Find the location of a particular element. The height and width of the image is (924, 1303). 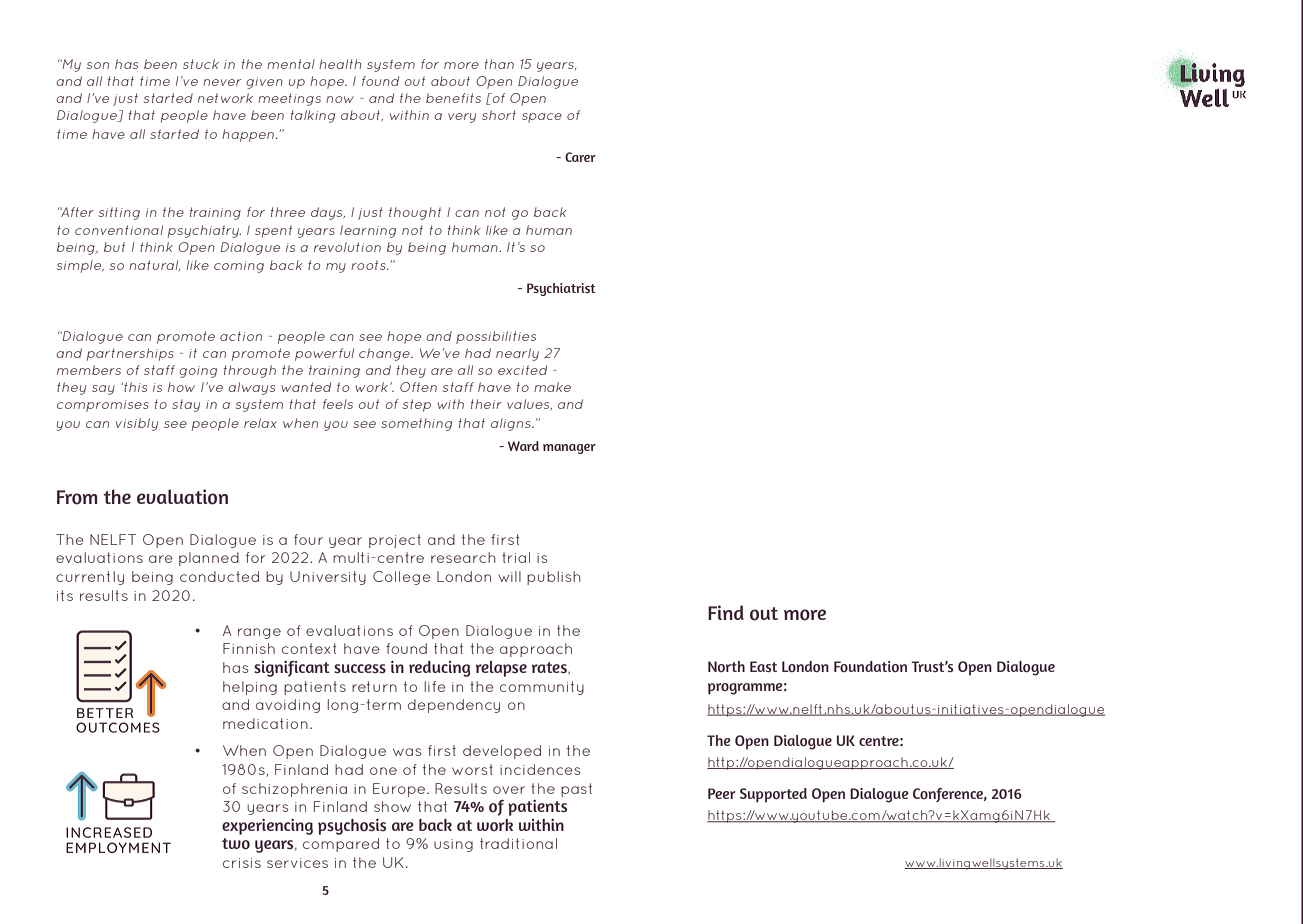

manager is located at coordinates (569, 449).
